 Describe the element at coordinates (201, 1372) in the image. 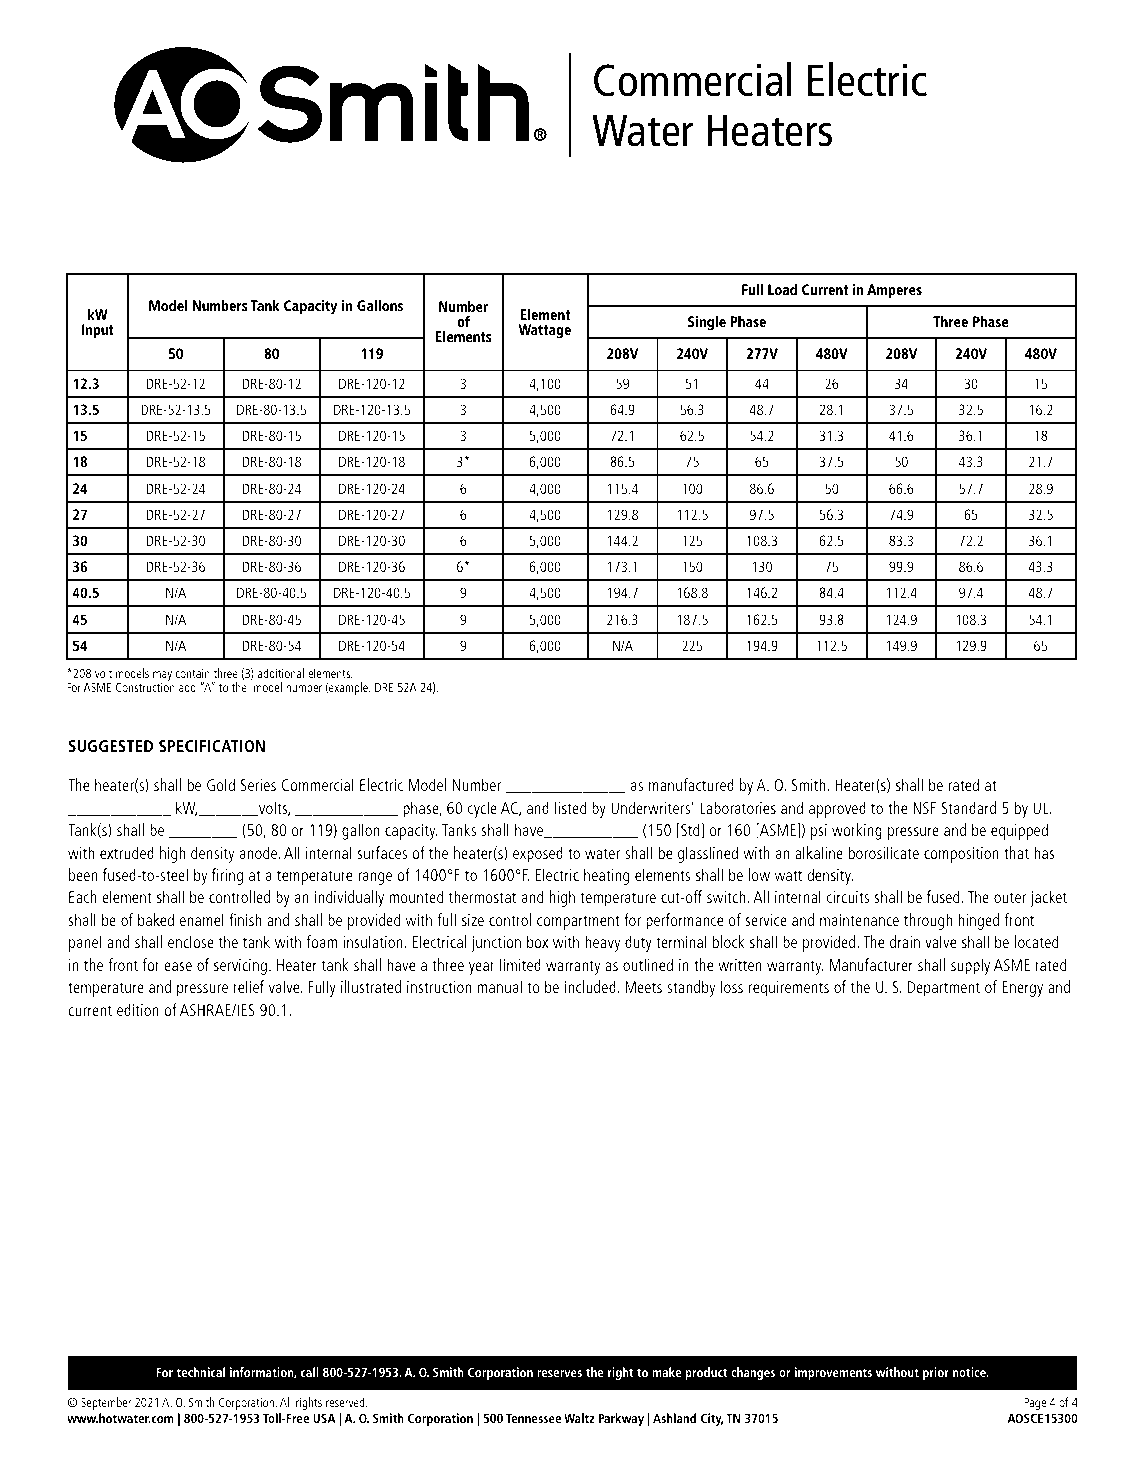

I see `technical` at that location.
